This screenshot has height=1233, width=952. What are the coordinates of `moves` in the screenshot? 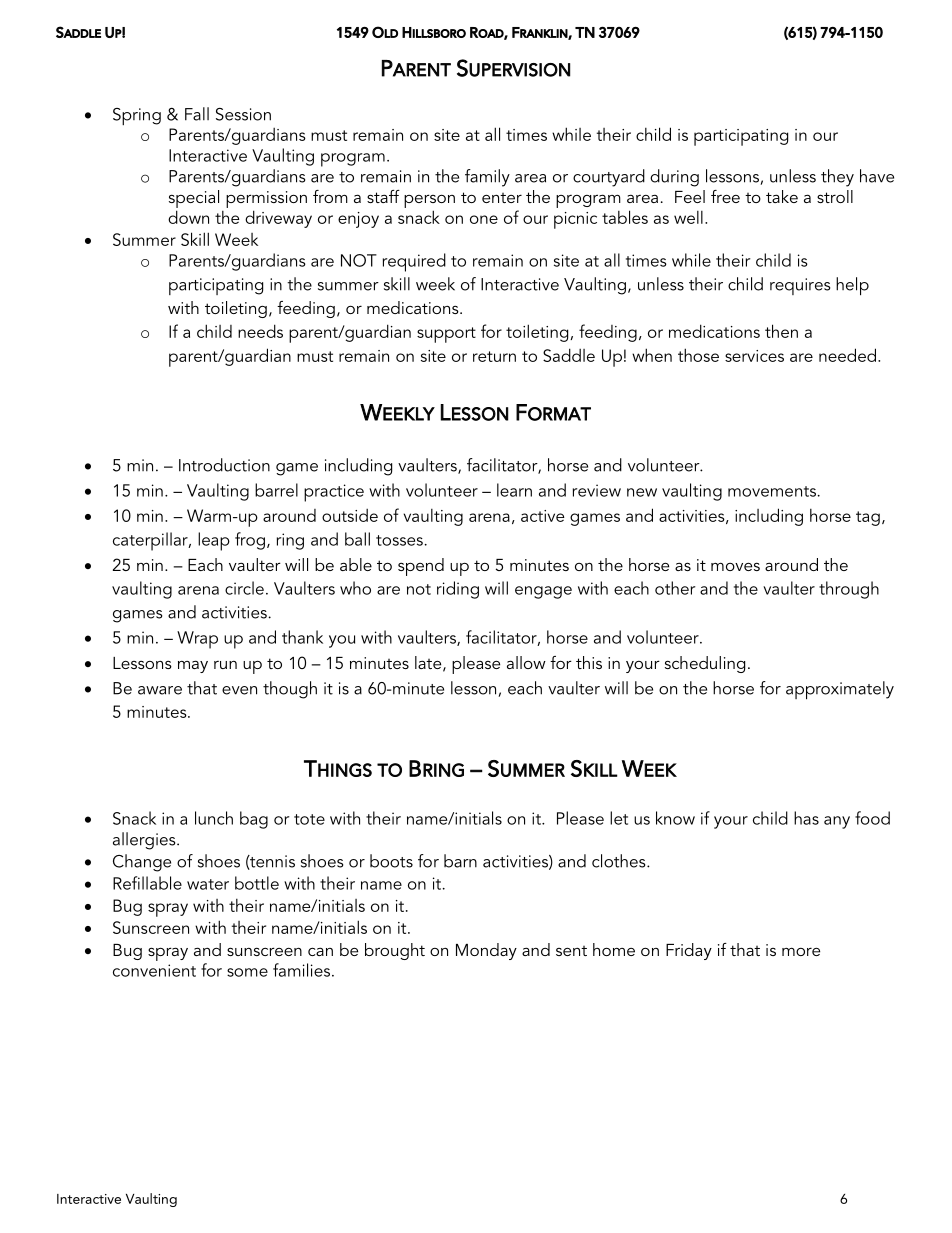 It's located at (735, 566).
